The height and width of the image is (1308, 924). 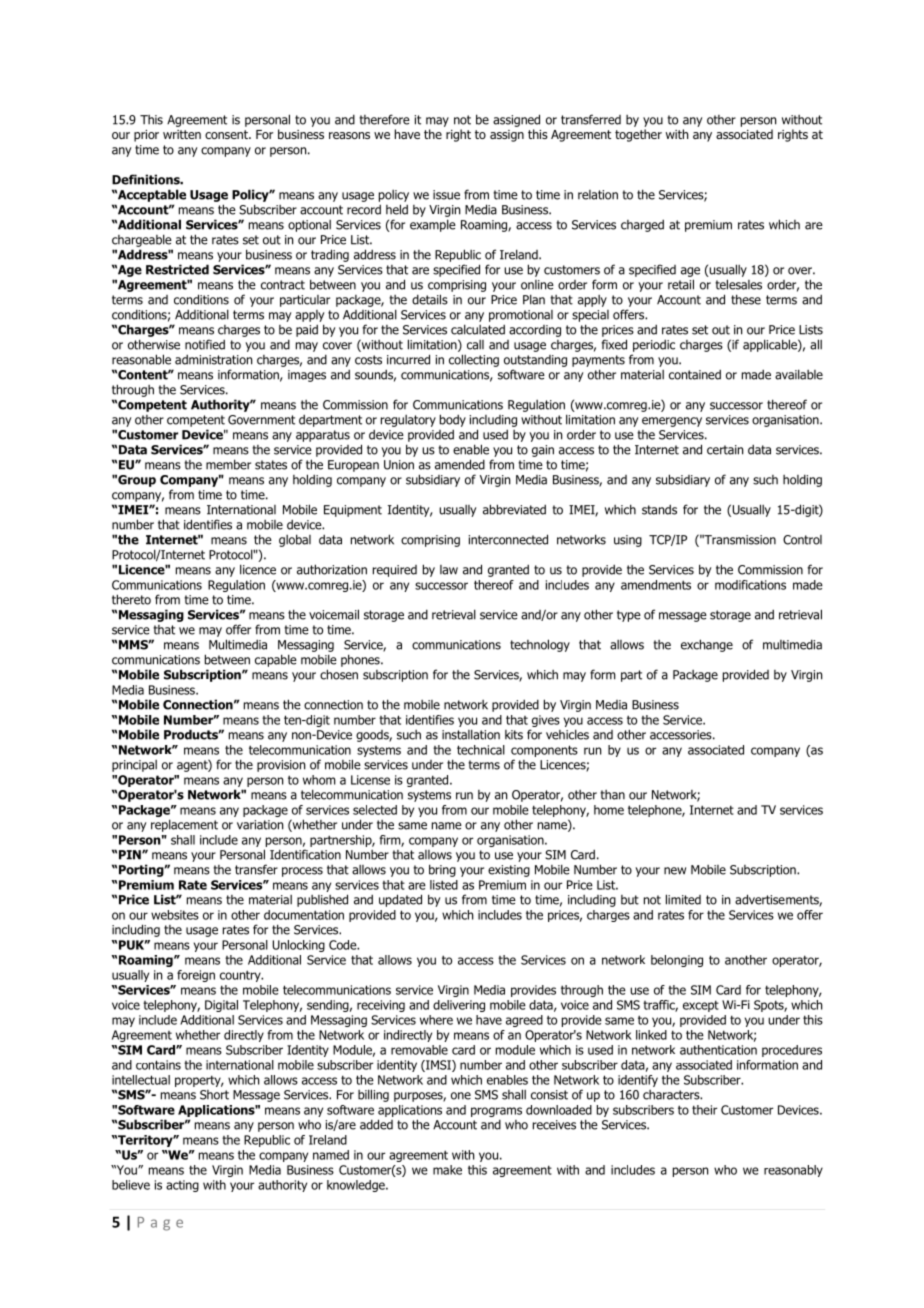 What do you see at coordinates (227, 134) in the image?
I see `consent` at bounding box center [227, 134].
